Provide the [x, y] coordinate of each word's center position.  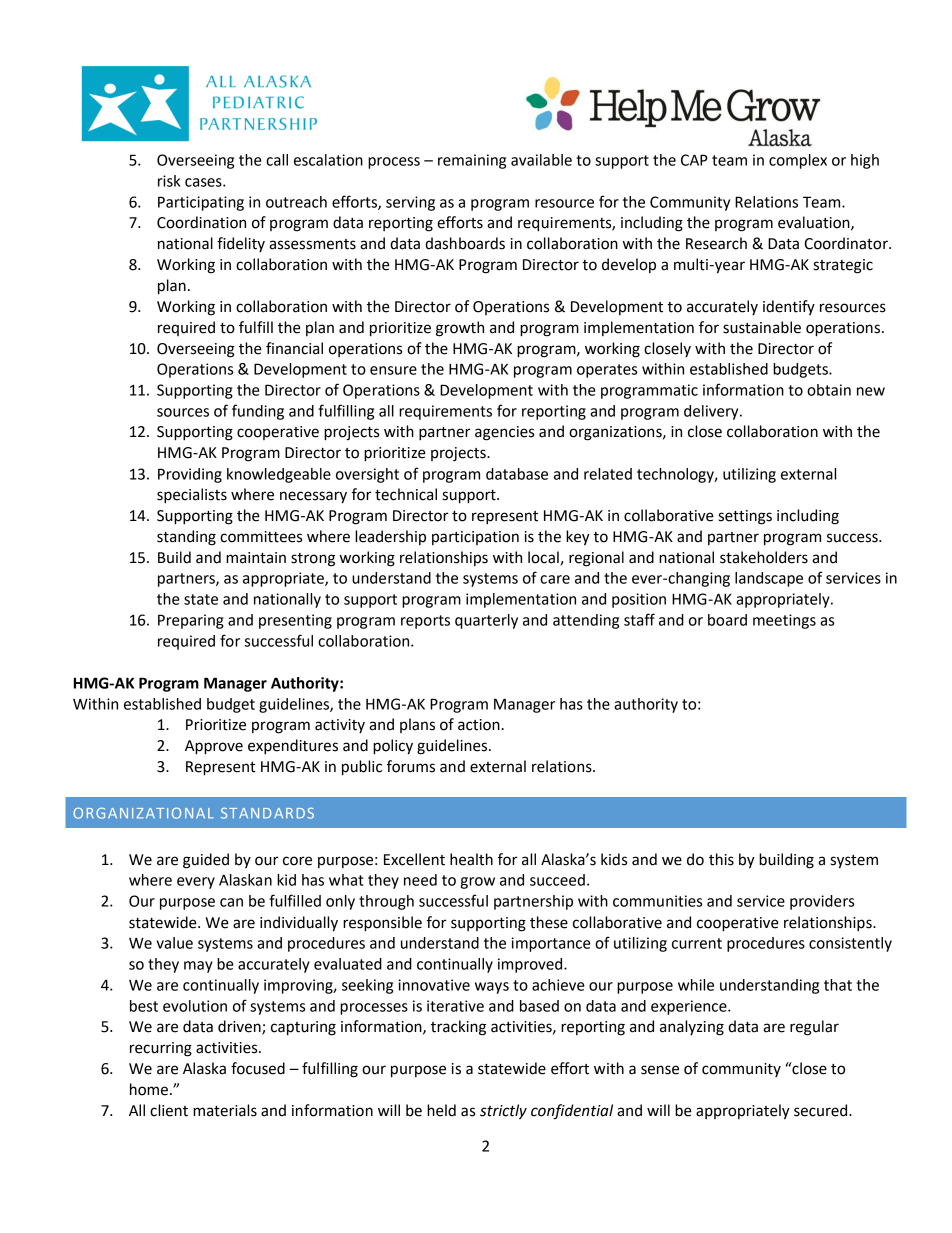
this [721, 859]
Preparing [191, 621]
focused [258, 1068]
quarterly [486, 621]
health [471, 859]
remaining [472, 161]
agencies [504, 433]
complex [798, 161]
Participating [201, 203]
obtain [829, 390]
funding [258, 412]
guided [206, 861]
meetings [784, 621]
